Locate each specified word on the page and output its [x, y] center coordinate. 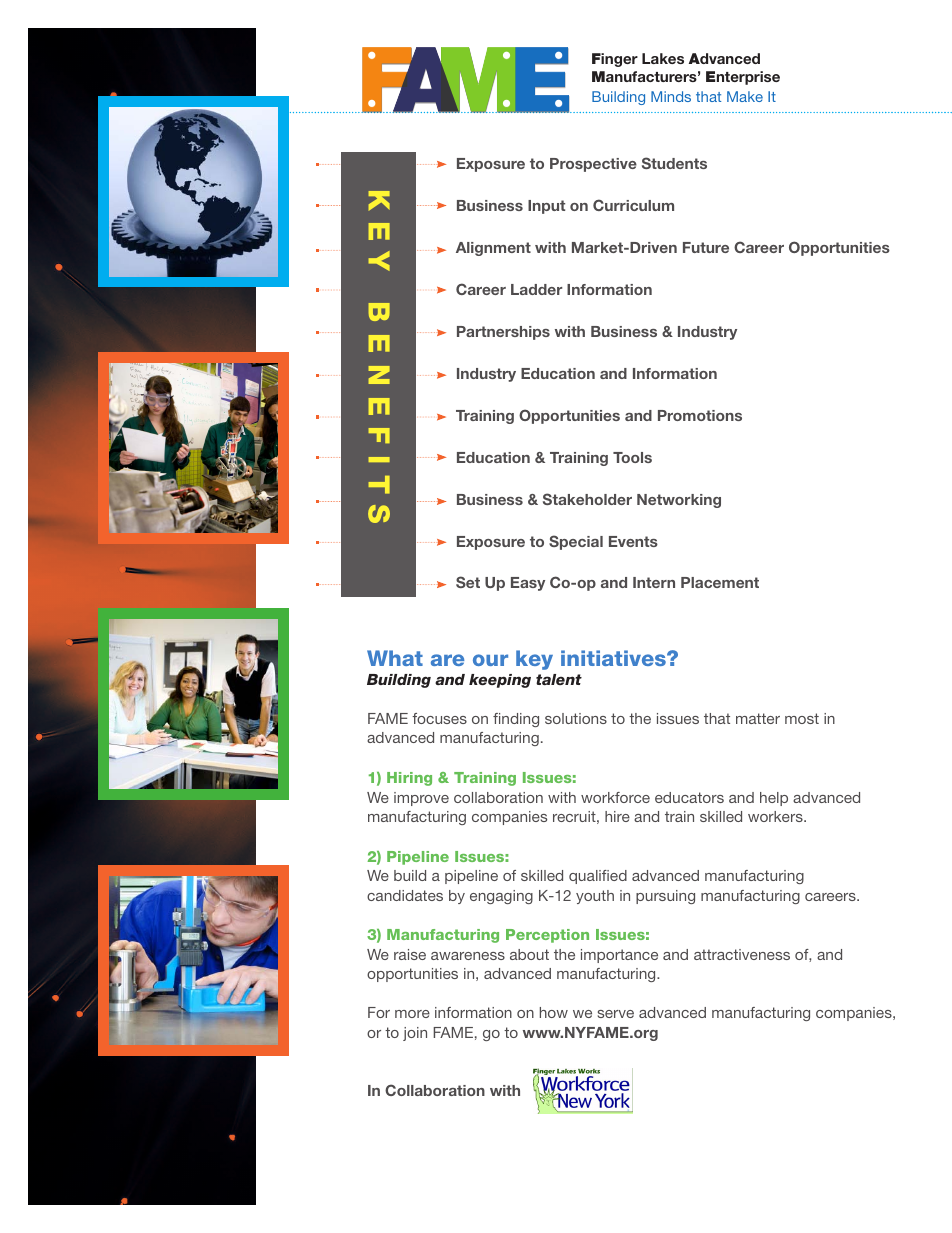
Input [546, 207]
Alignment [493, 249]
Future [706, 247]
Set [468, 582]
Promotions [700, 415]
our [490, 660]
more [412, 1014]
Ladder [536, 289]
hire [617, 816]
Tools [632, 457]
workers [776, 816]
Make [745, 96]
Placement [720, 582]
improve [421, 799]
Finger [615, 60]
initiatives [614, 658]
